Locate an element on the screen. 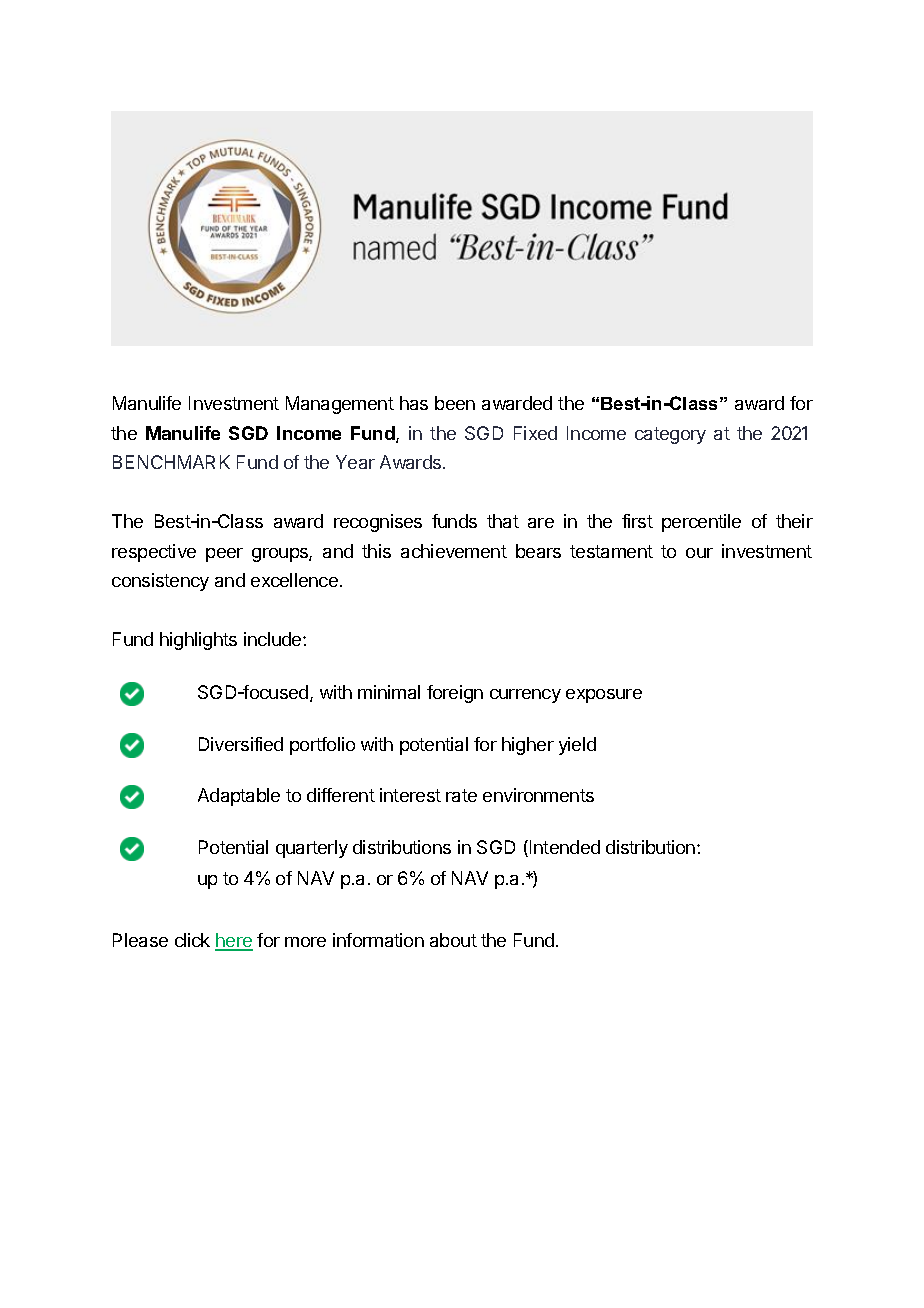  Intended is located at coordinates (565, 847).
